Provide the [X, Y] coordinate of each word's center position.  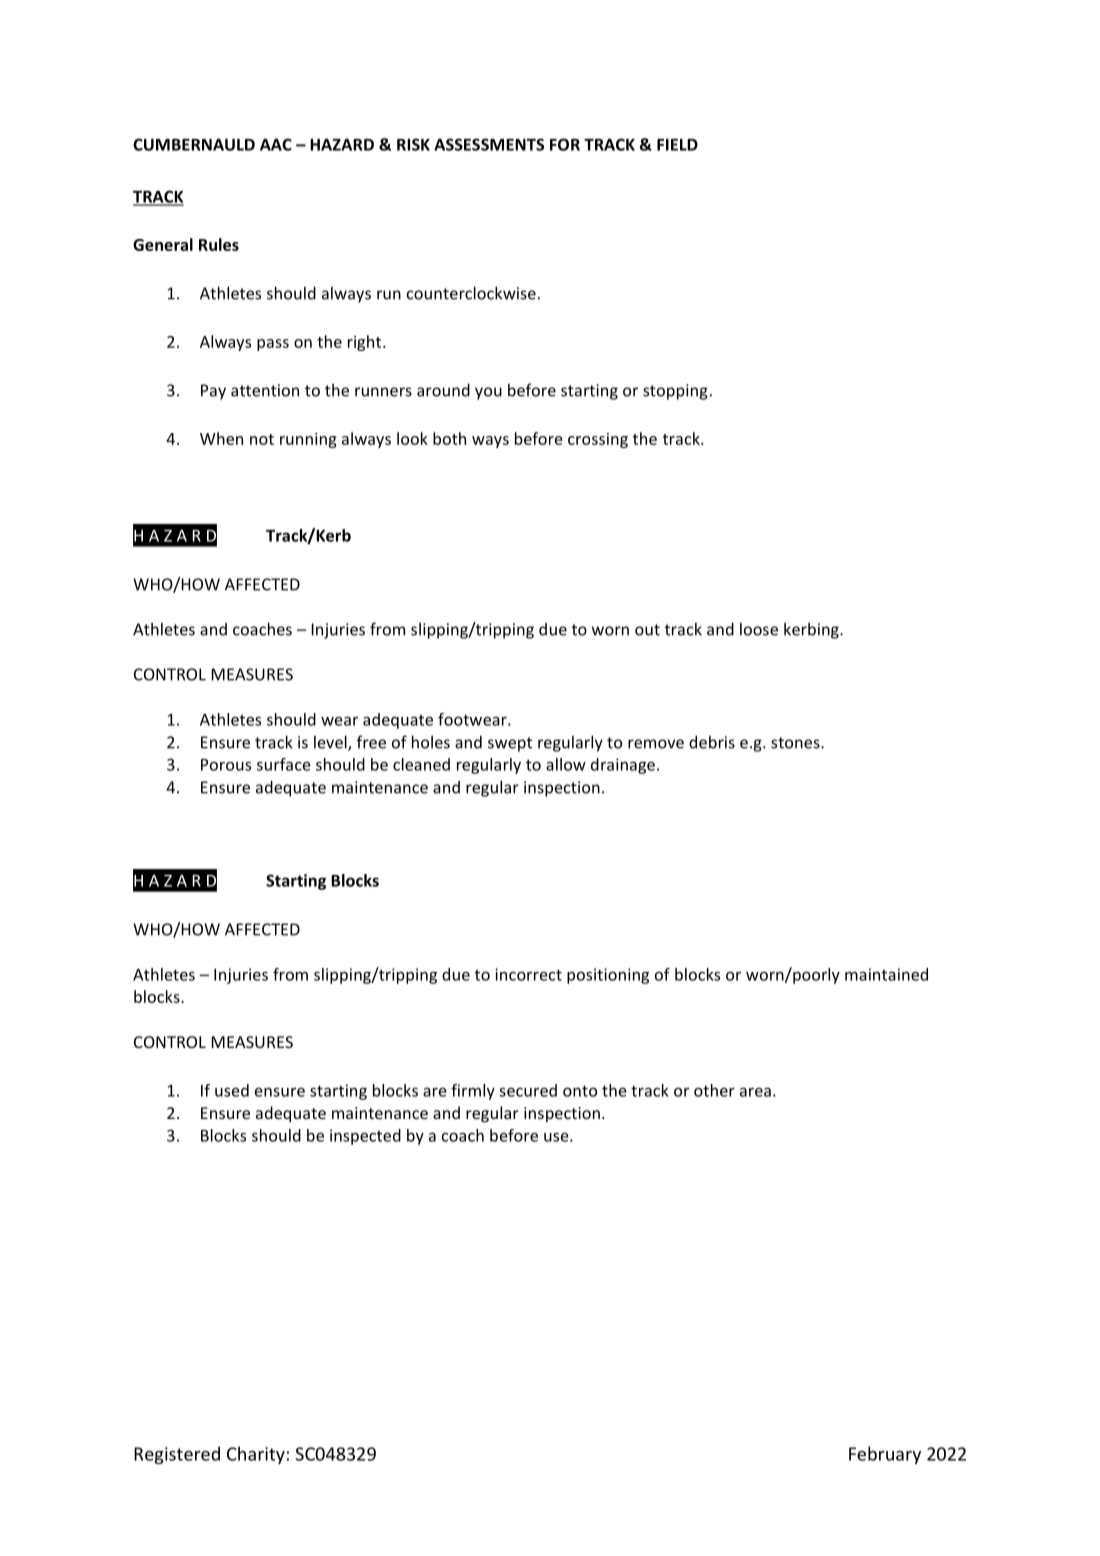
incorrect [528, 974]
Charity [256, 1455]
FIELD [677, 145]
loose [759, 629]
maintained [886, 974]
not [262, 439]
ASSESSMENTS [489, 144]
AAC [276, 144]
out [647, 630]
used [232, 1090]
